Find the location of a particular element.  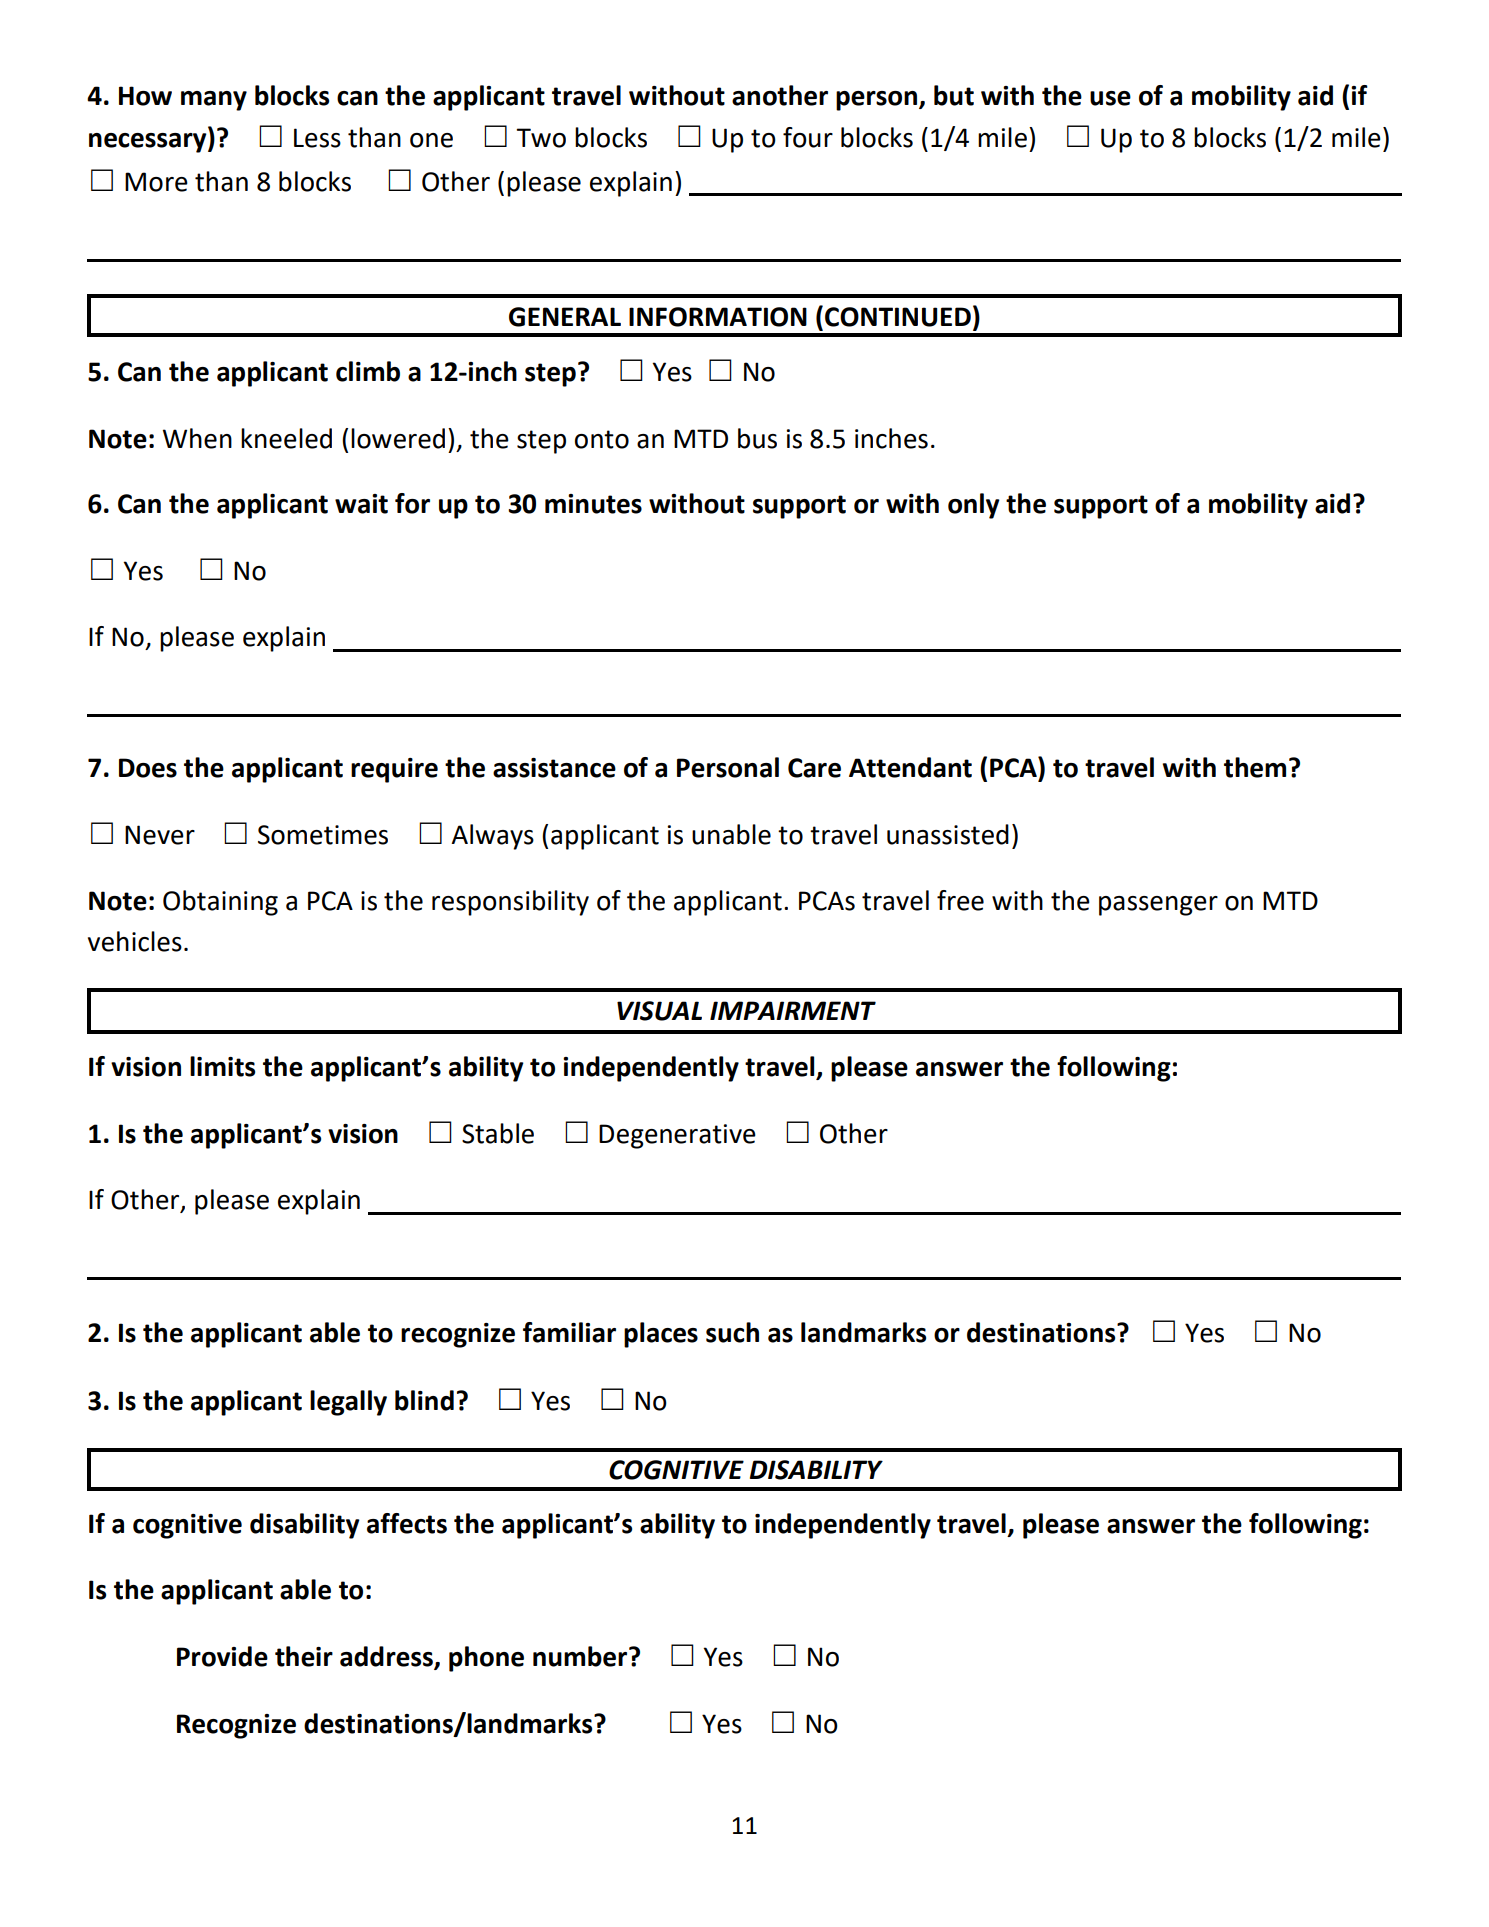

minutes is located at coordinates (593, 504).
